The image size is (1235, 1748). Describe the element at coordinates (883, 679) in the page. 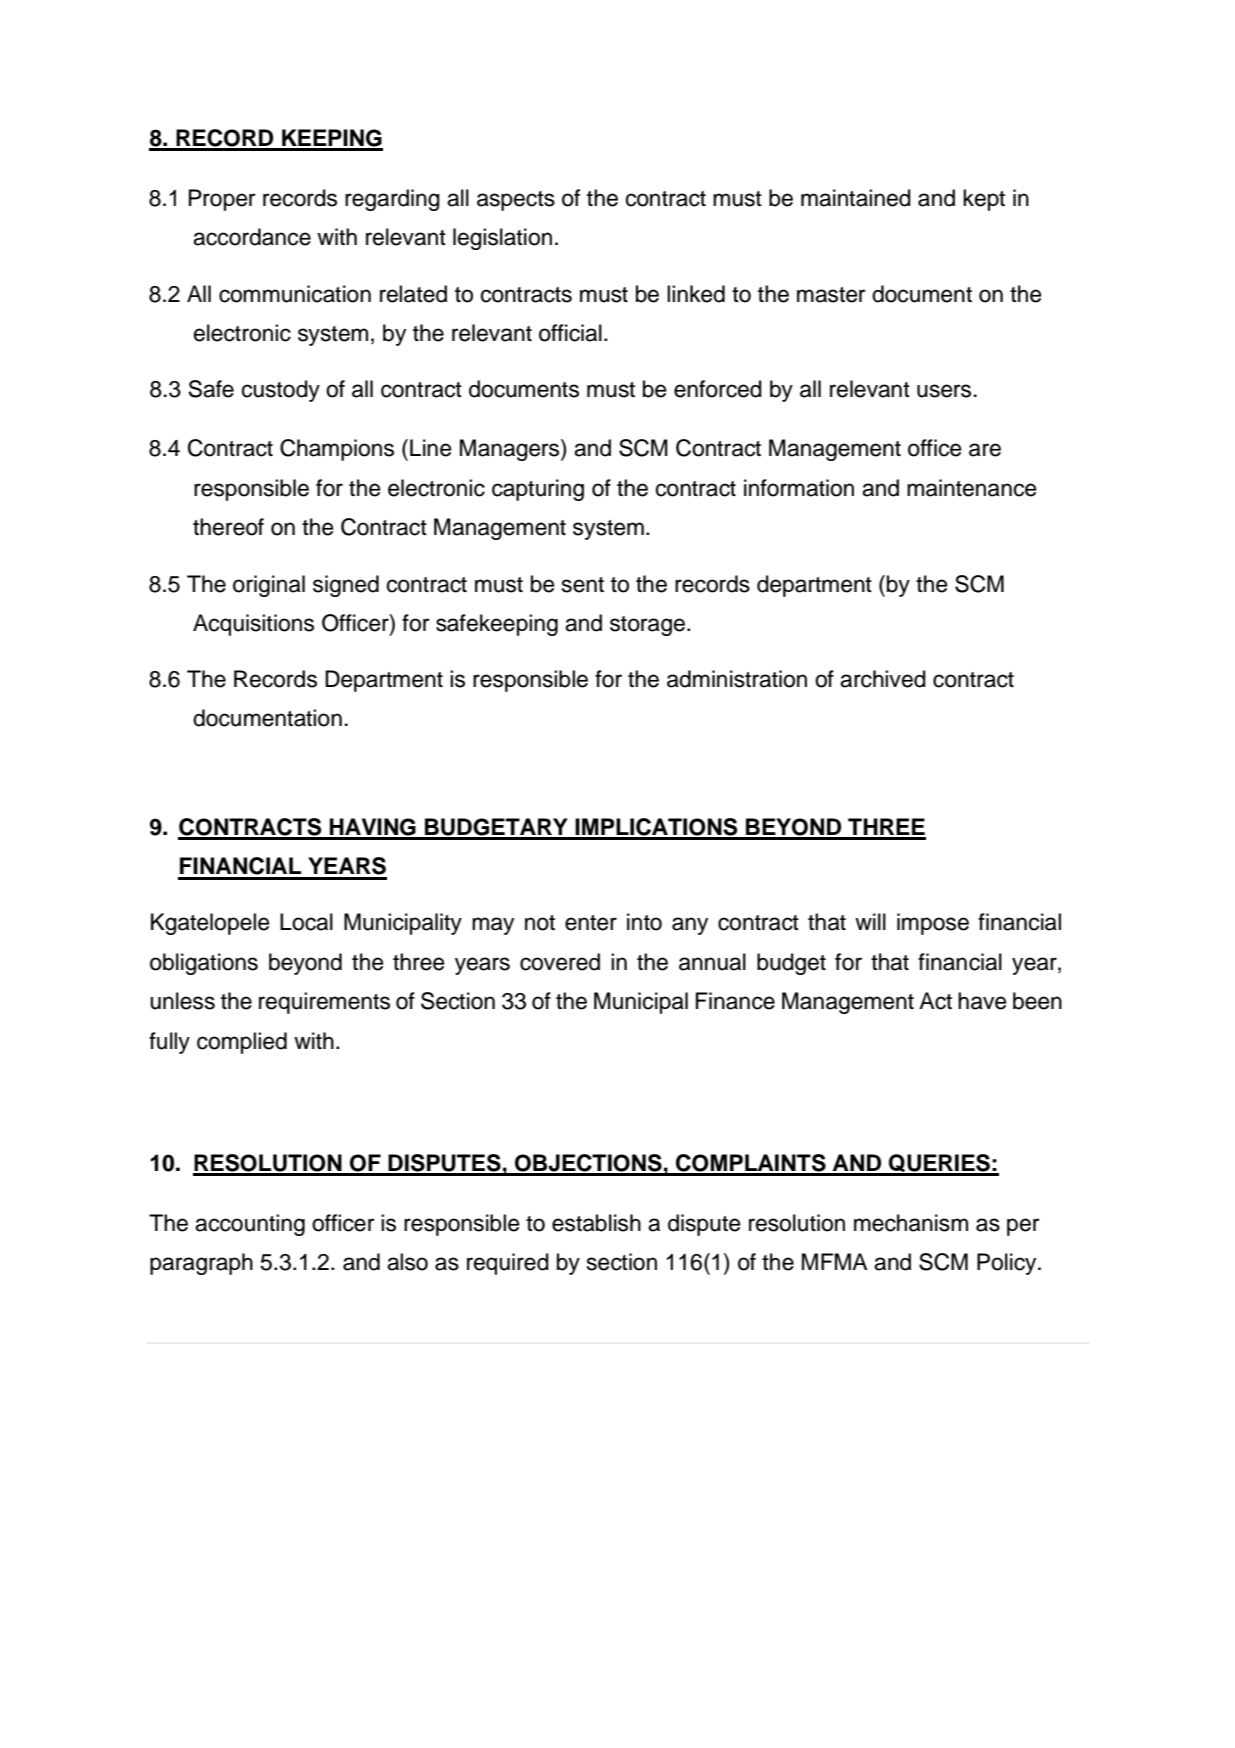

I see `archived` at that location.
